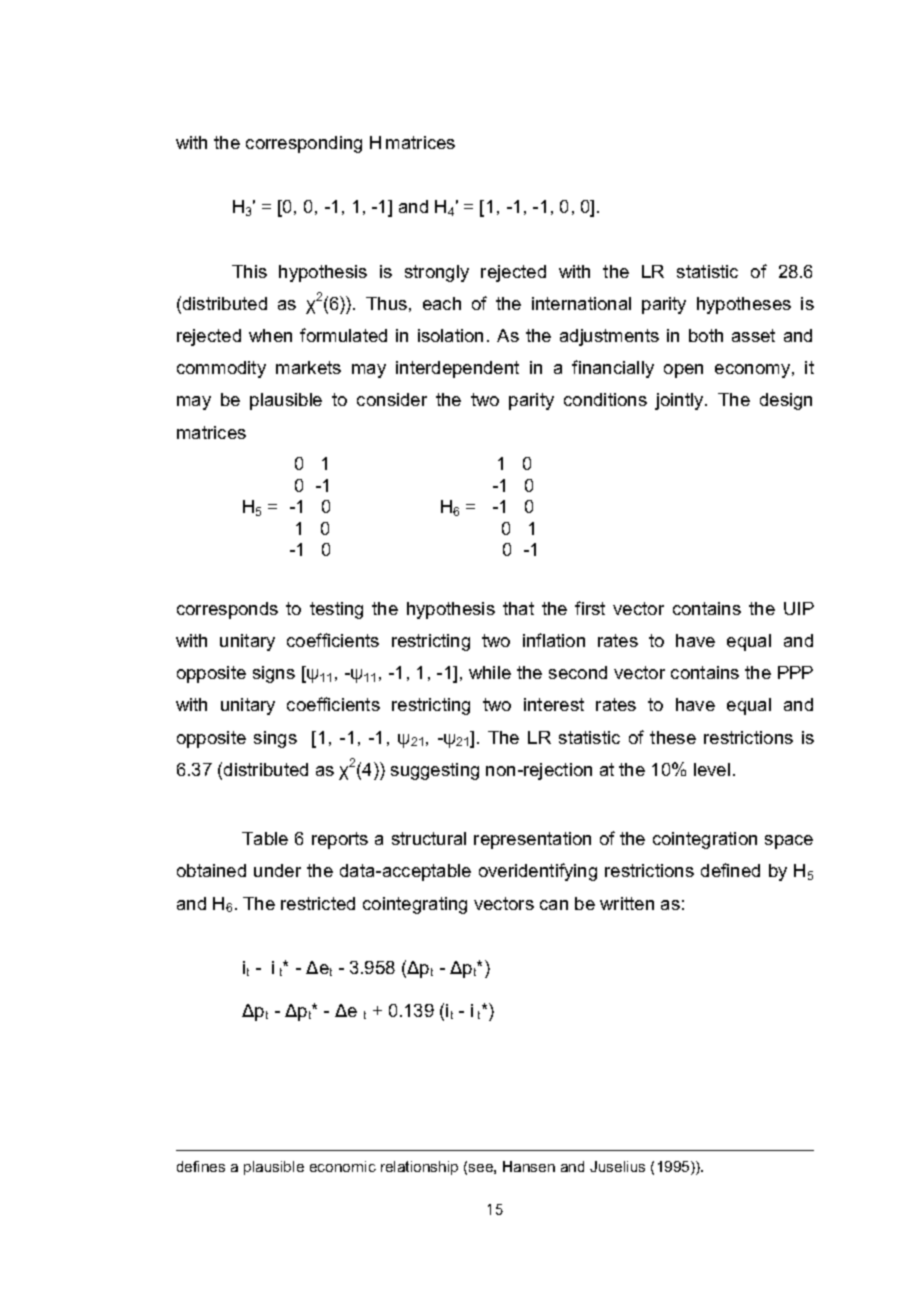  Describe the element at coordinates (437, 273) in the page. I see `strongly` at that location.
